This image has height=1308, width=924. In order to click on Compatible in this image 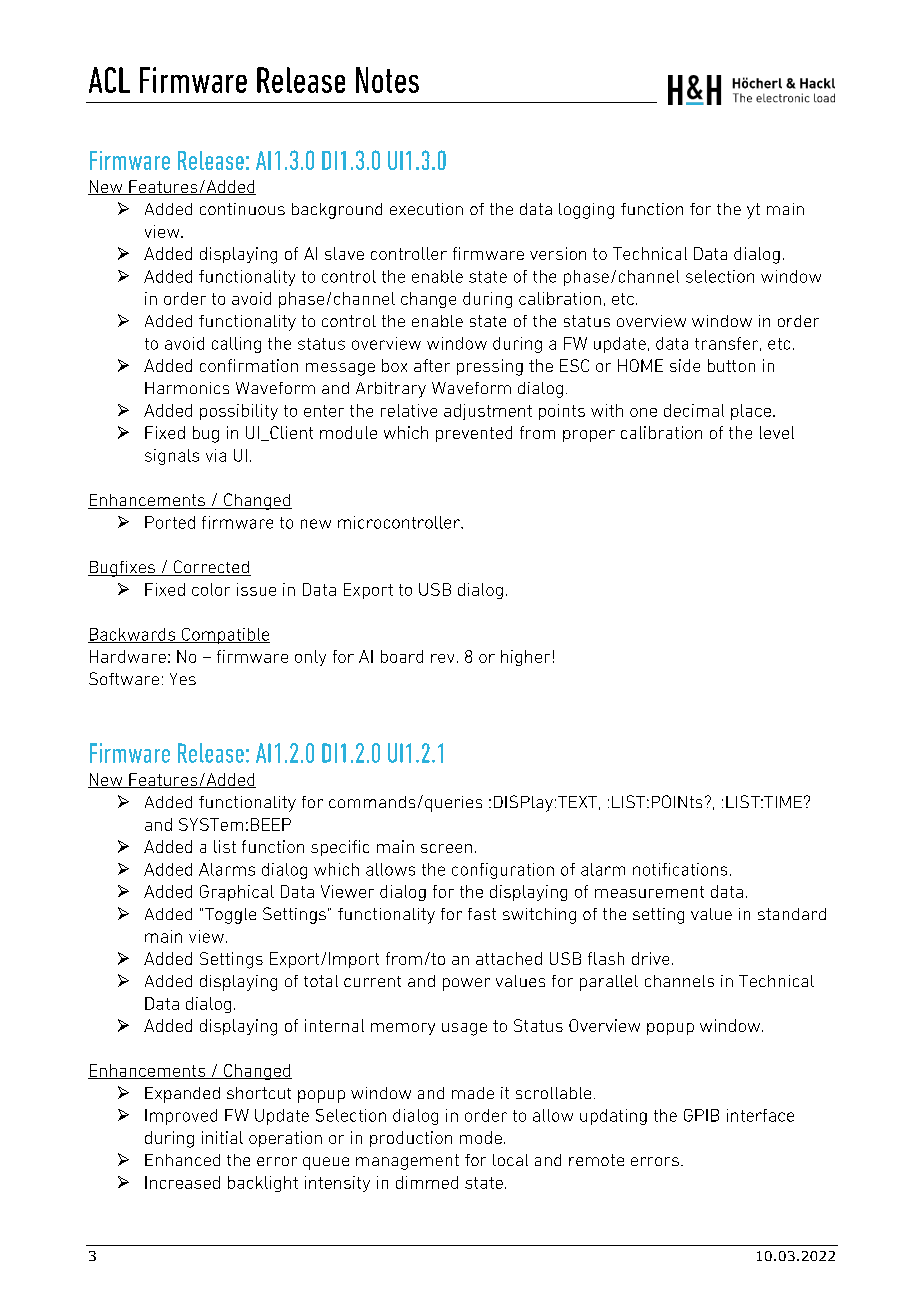, I will do `click(225, 636)`.
